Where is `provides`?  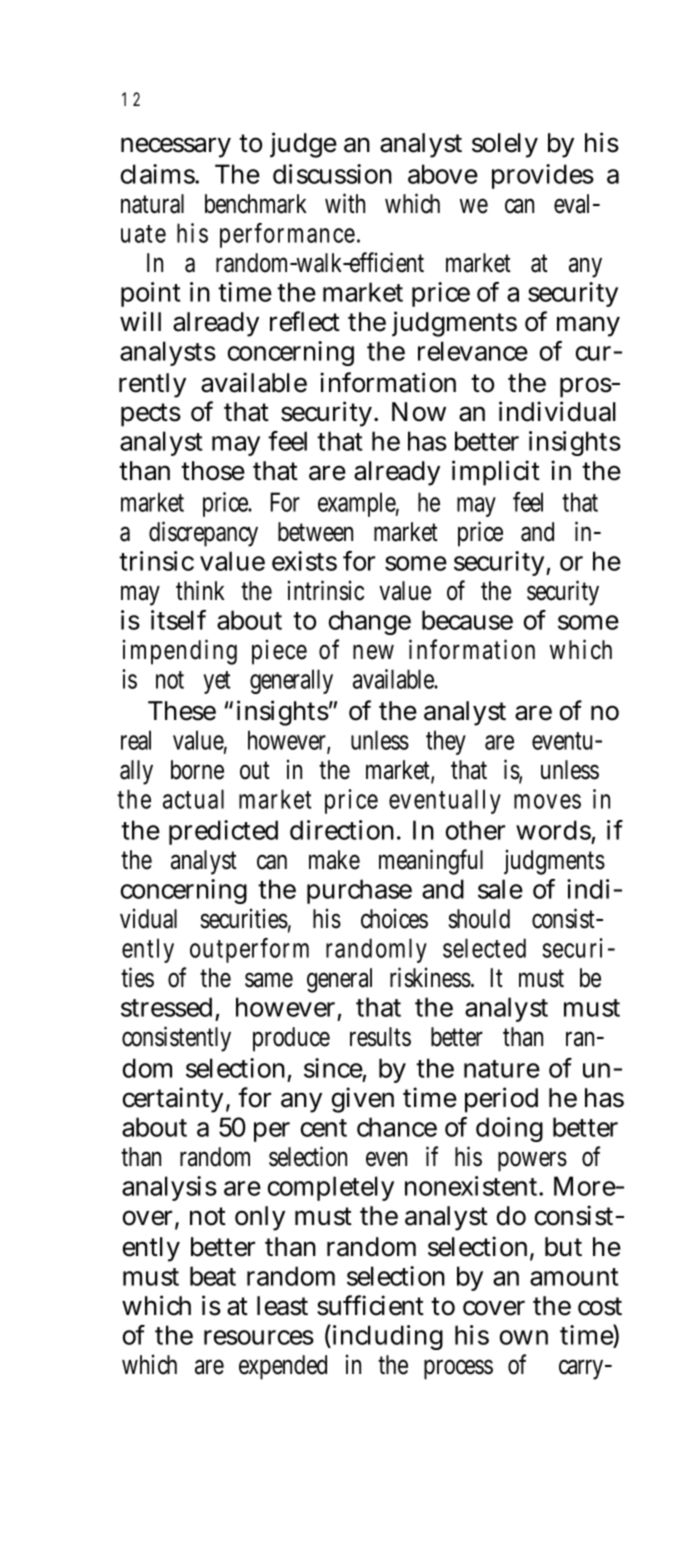 provides is located at coordinates (543, 176).
